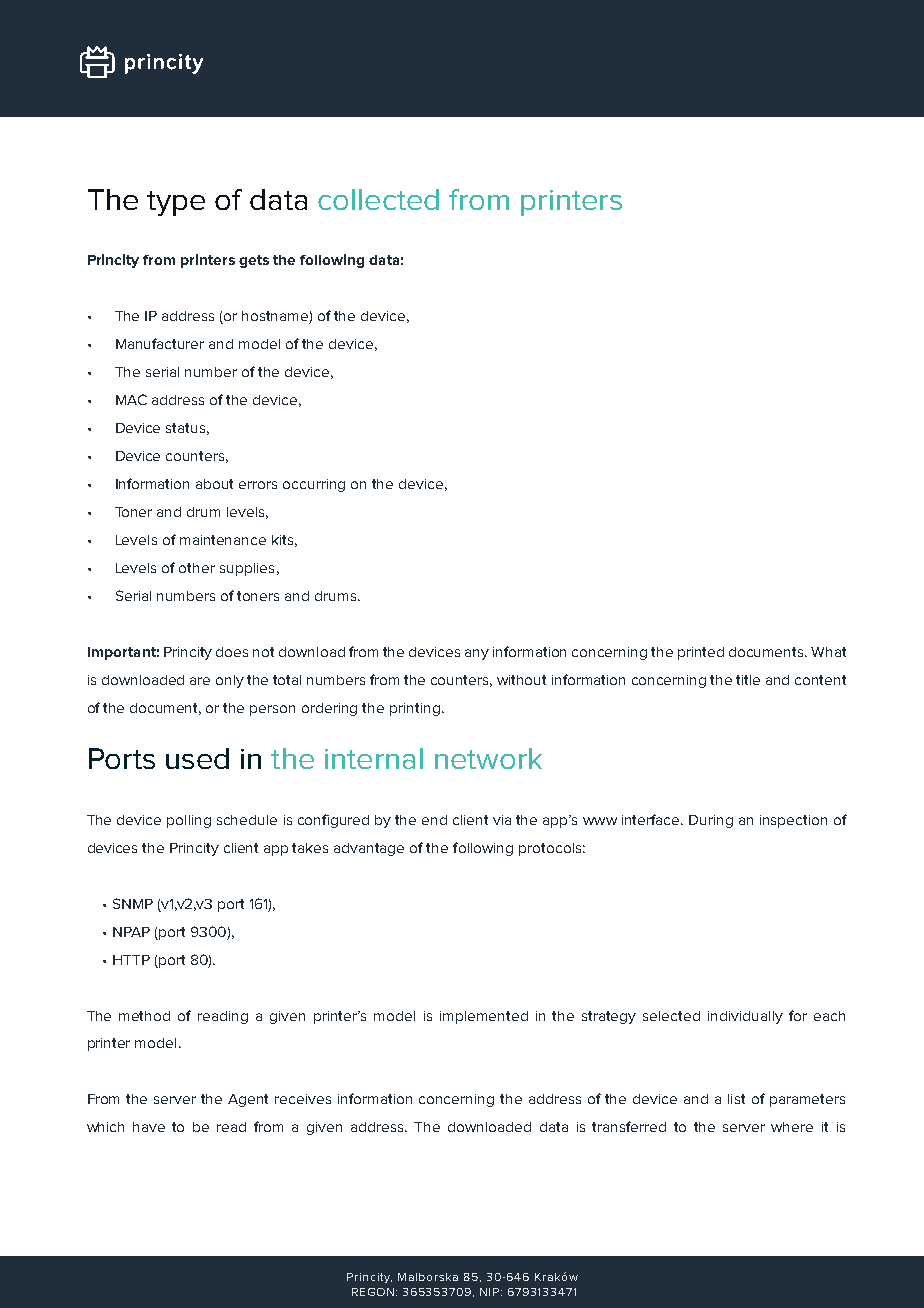 The height and width of the screenshot is (1308, 924). I want to click on implemented, so click(484, 1017).
